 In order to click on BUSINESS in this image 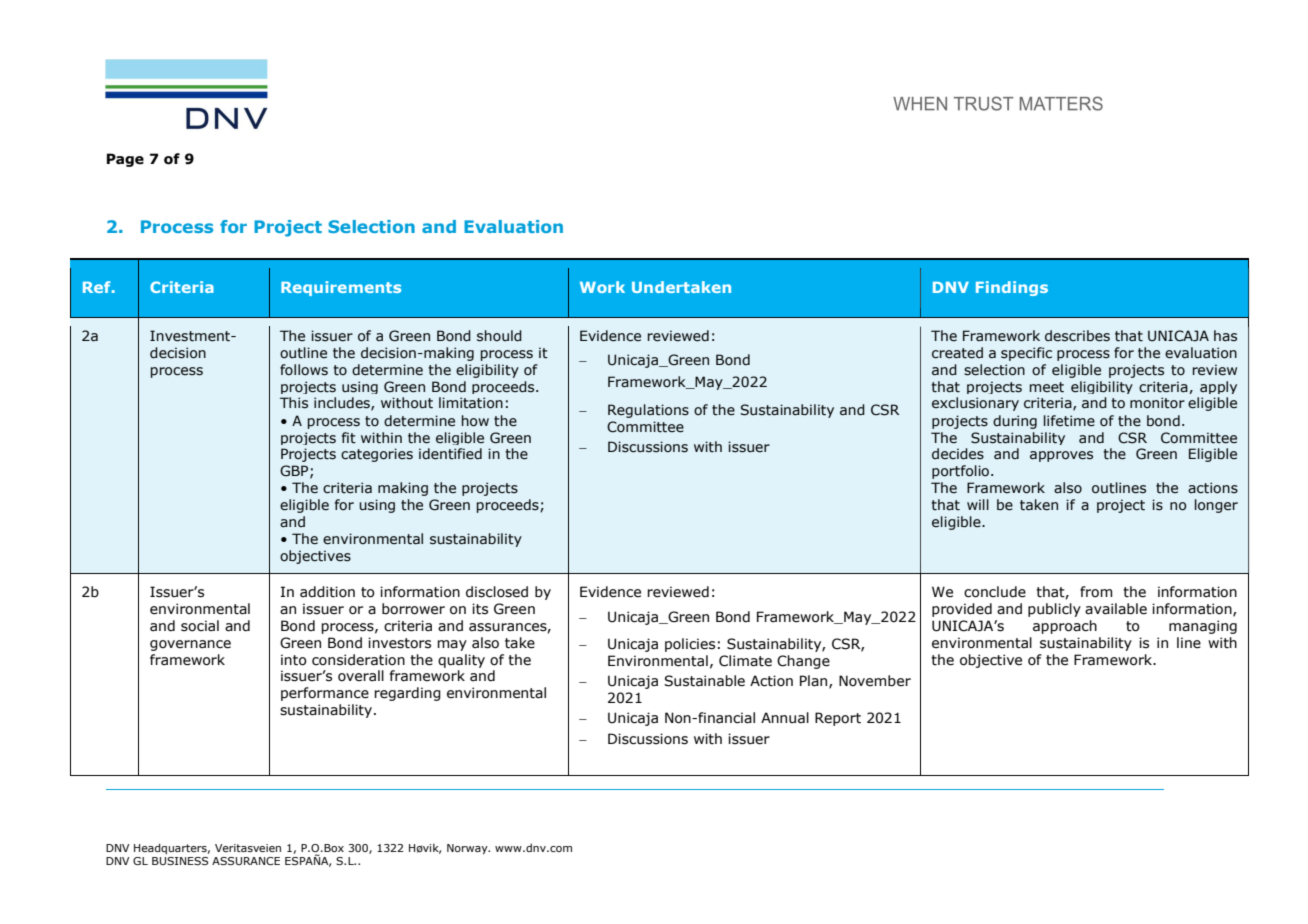, I will do `click(180, 861)`.
